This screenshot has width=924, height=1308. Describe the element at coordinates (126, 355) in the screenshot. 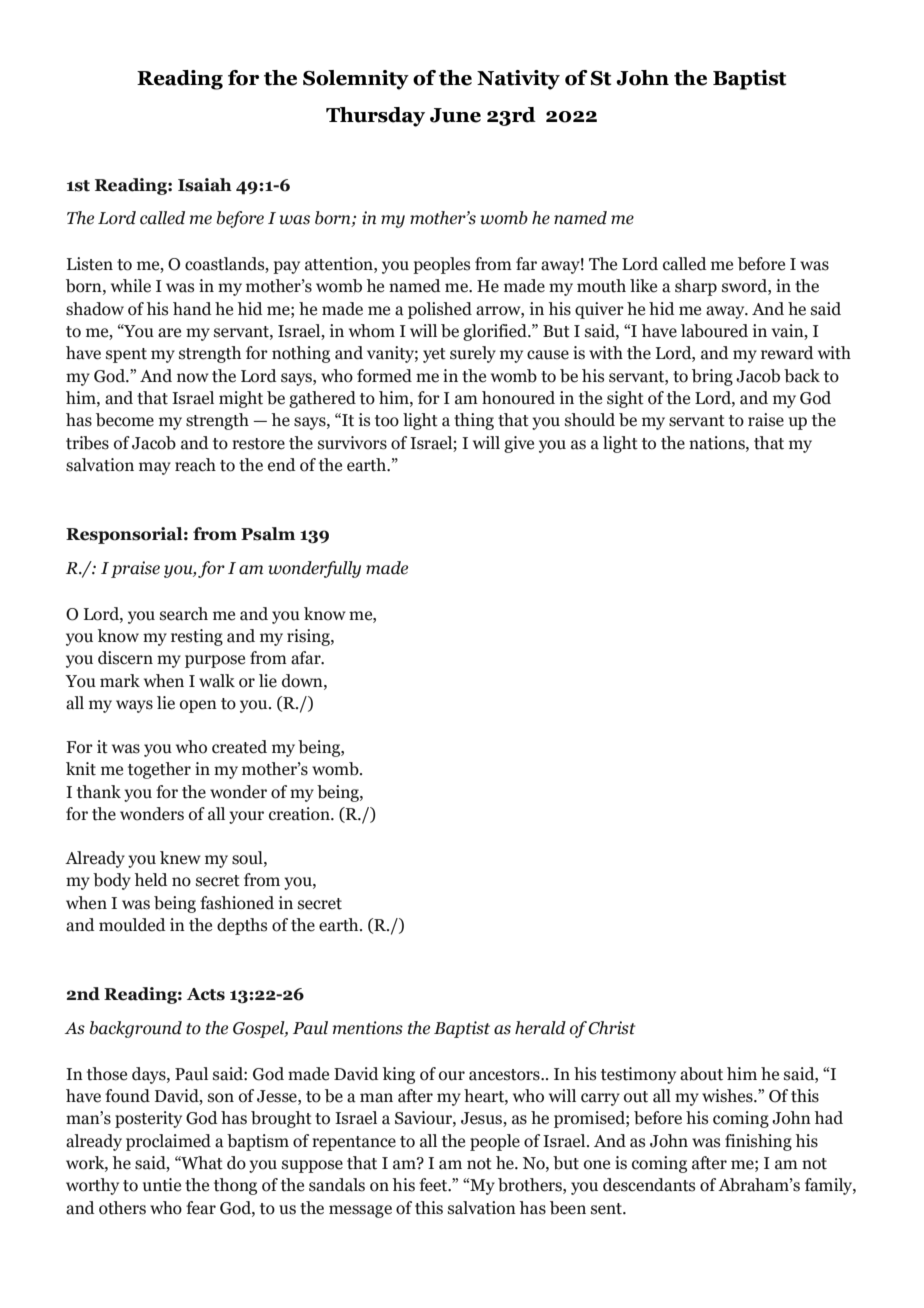

I see `spent` at that location.
